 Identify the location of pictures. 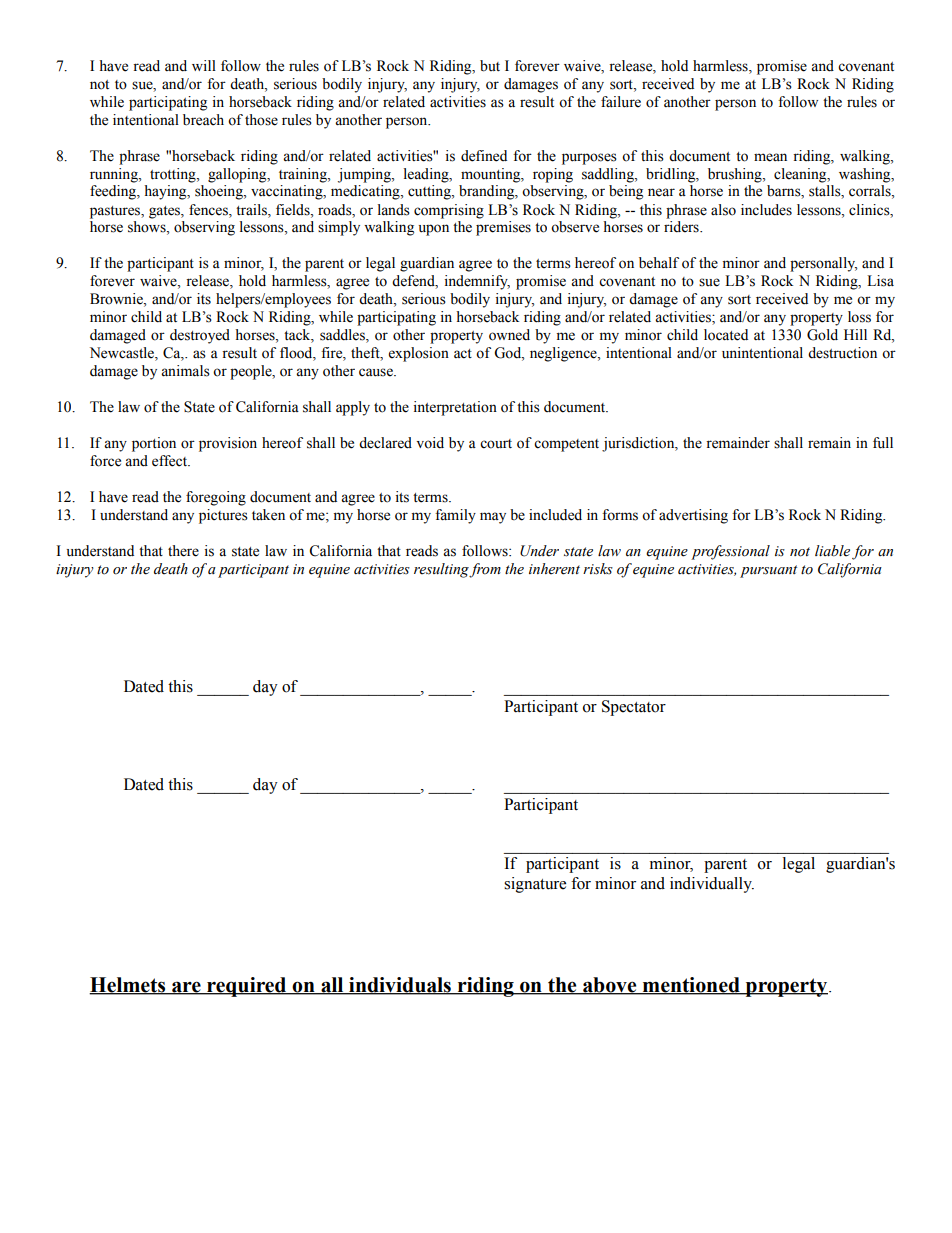
(223, 516).
